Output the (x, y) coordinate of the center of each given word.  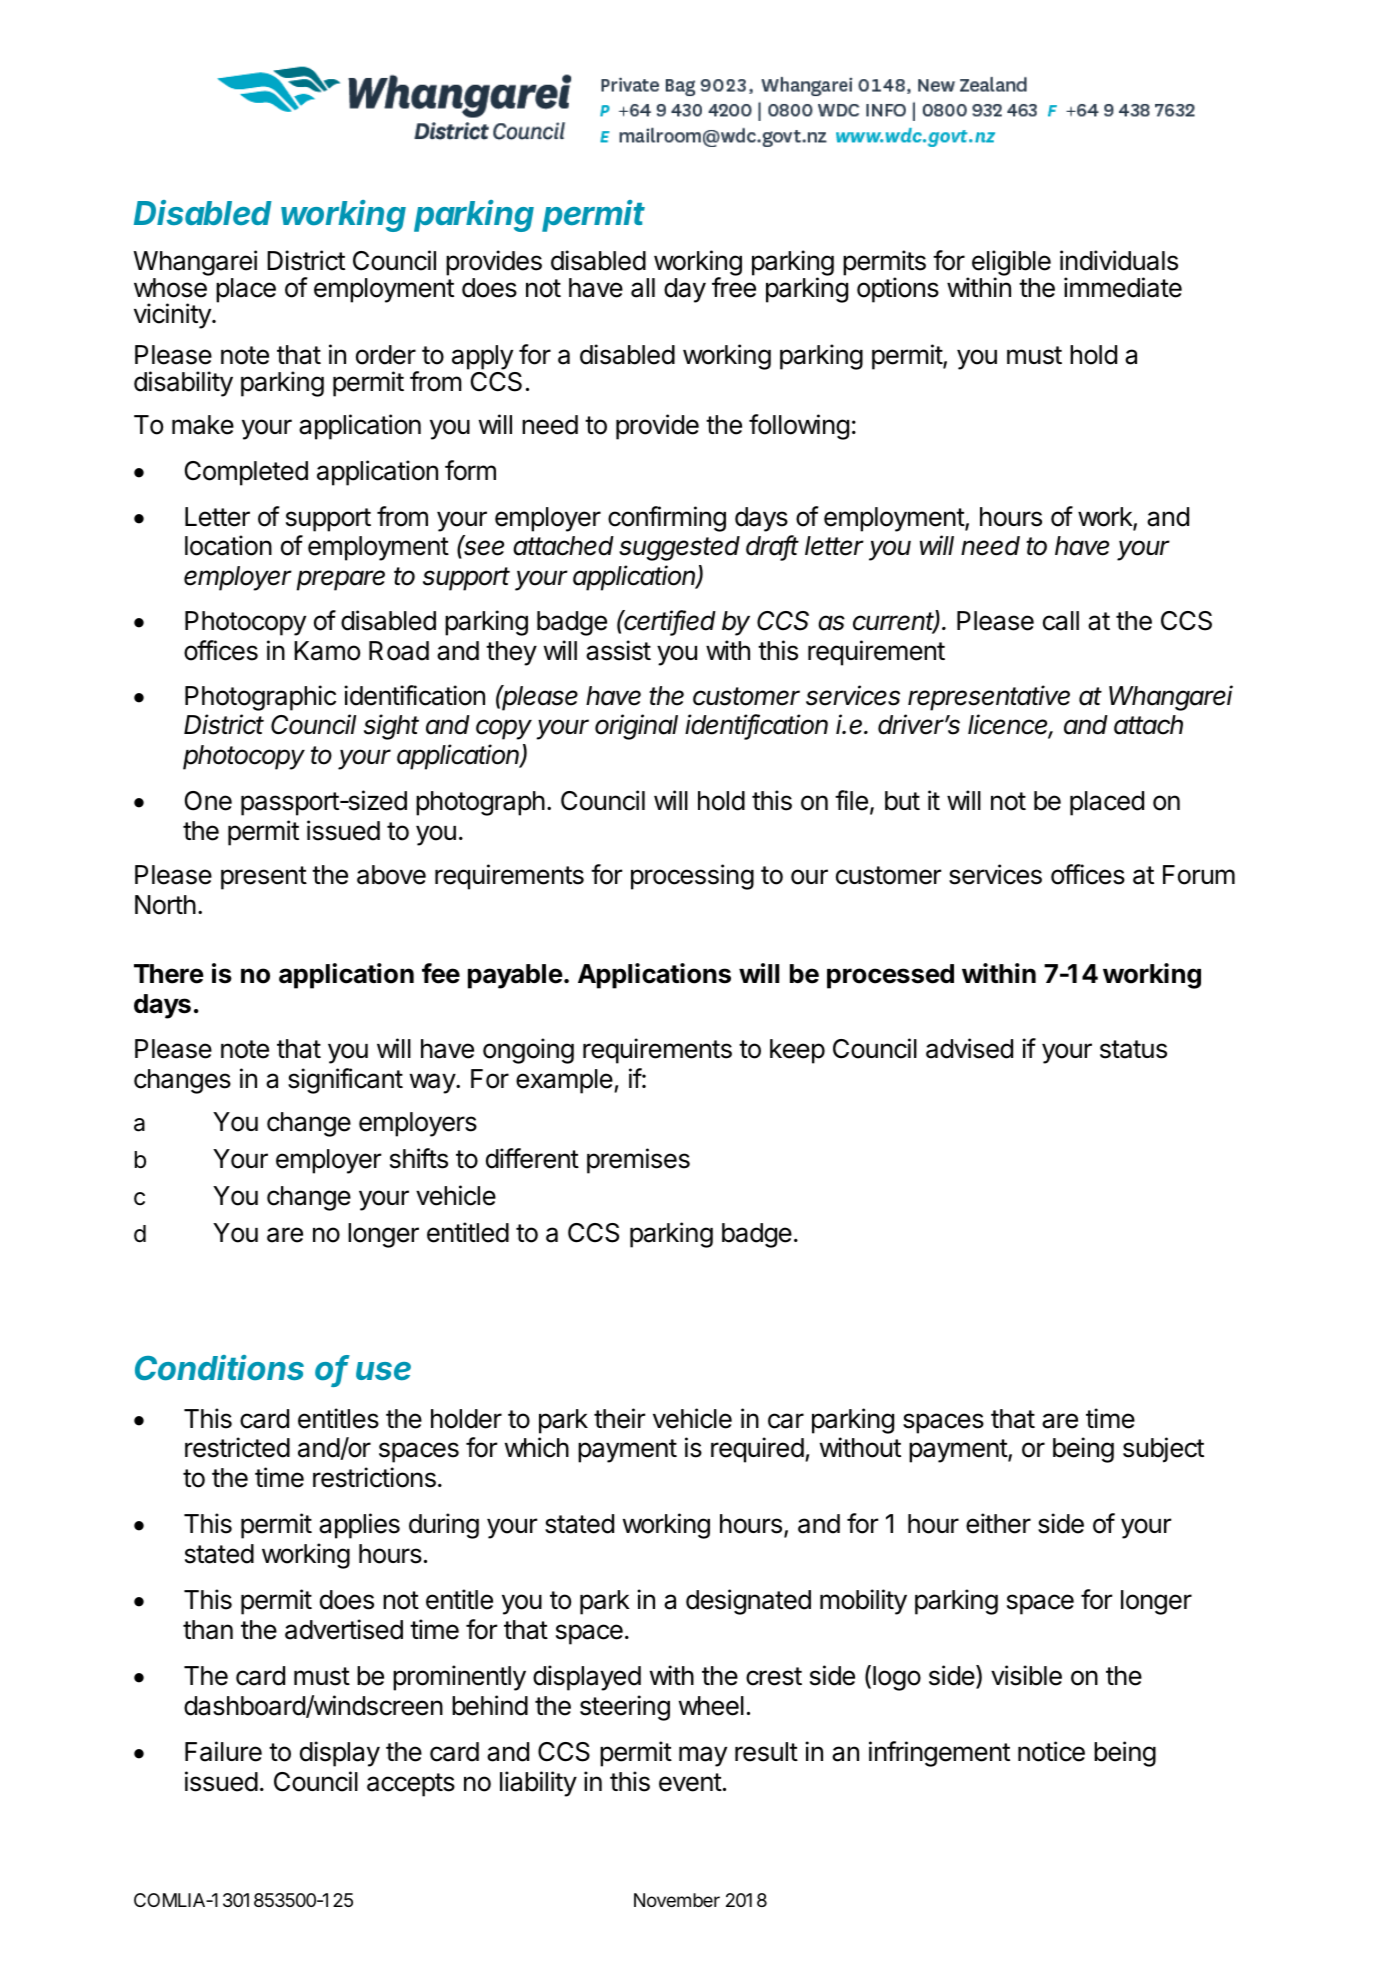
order (386, 355)
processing (692, 877)
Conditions (219, 1368)
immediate (1123, 287)
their (619, 1418)
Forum (1199, 875)
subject (1163, 1450)
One (208, 801)
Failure (223, 1751)
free (734, 287)
